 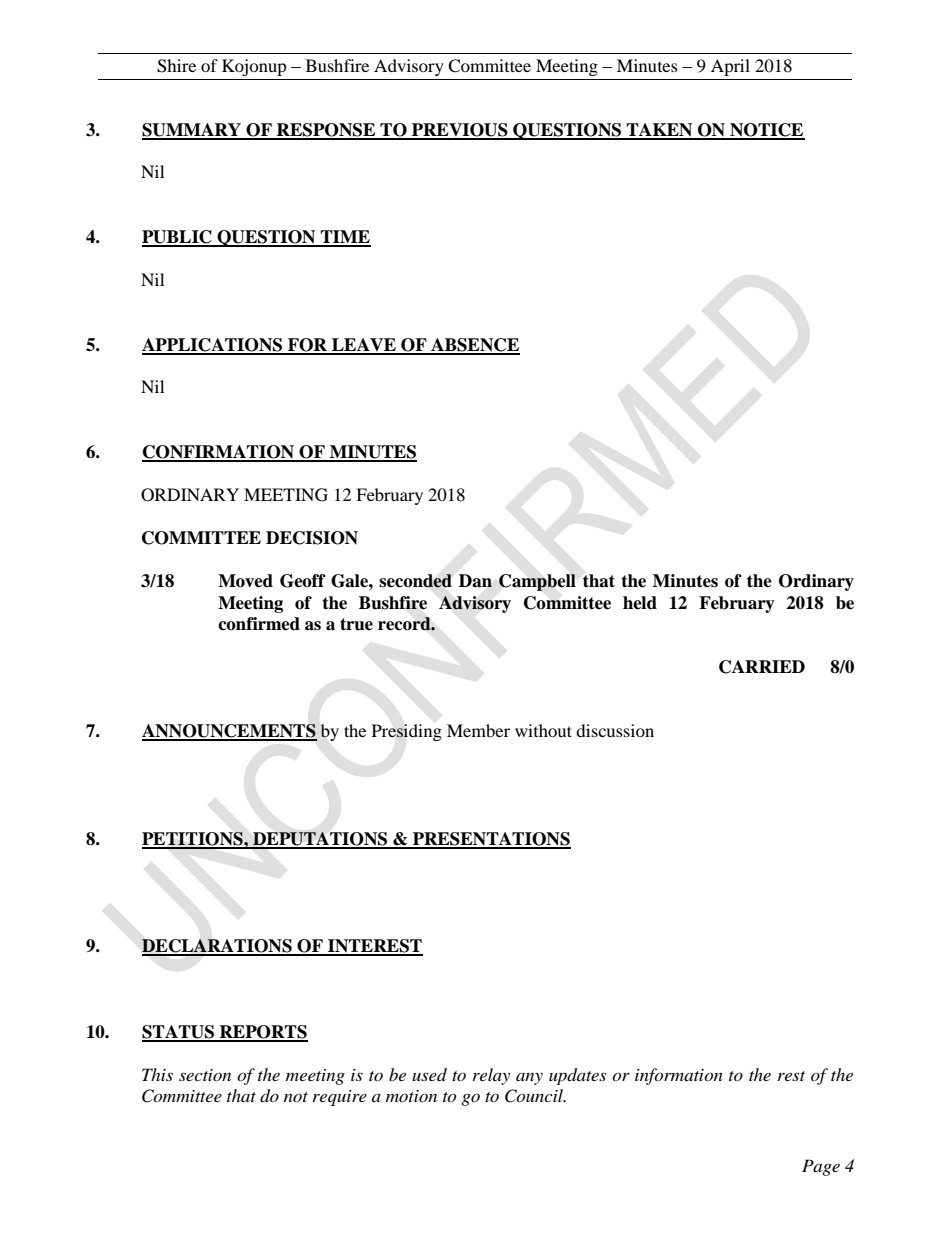 I want to click on PREVIOUS, so click(x=460, y=131).
